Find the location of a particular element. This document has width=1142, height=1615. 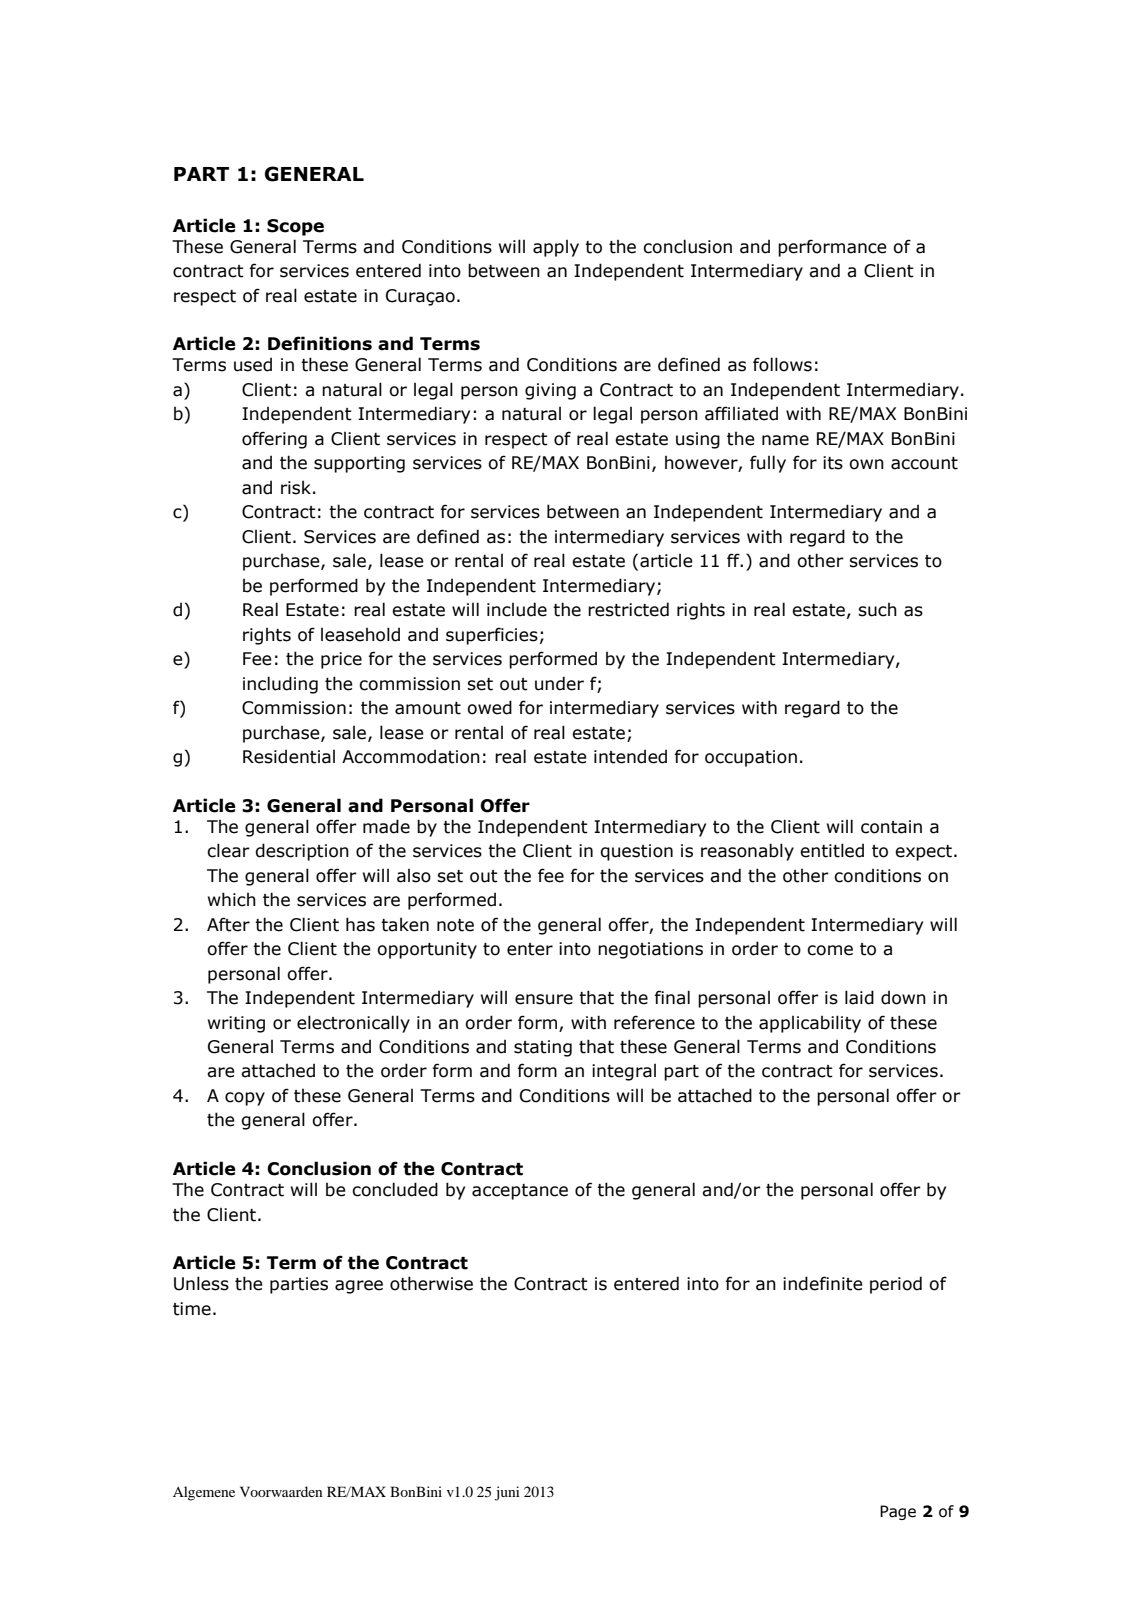

description is located at coordinates (302, 852).
